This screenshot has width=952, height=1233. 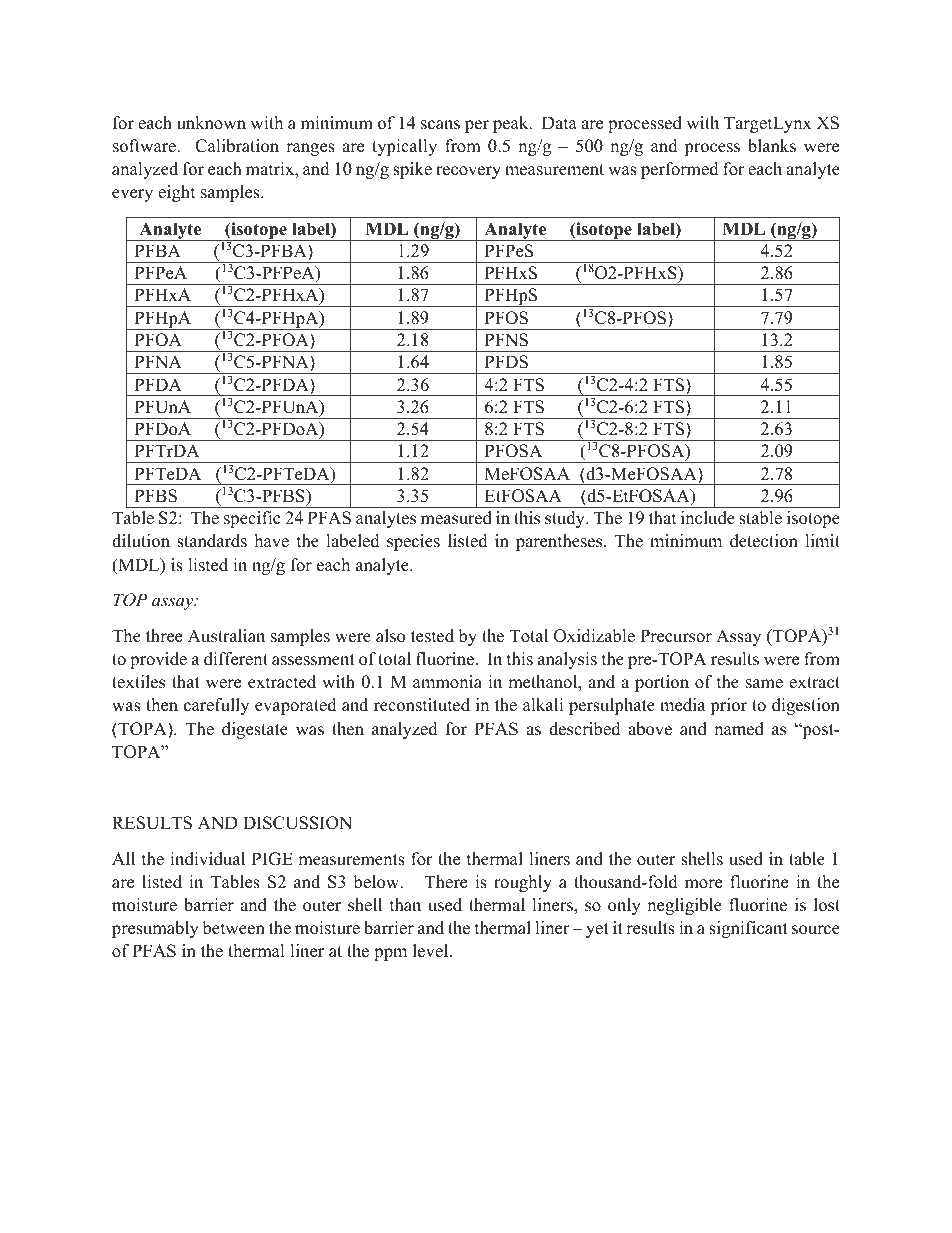 I want to click on blanks, so click(x=772, y=146).
